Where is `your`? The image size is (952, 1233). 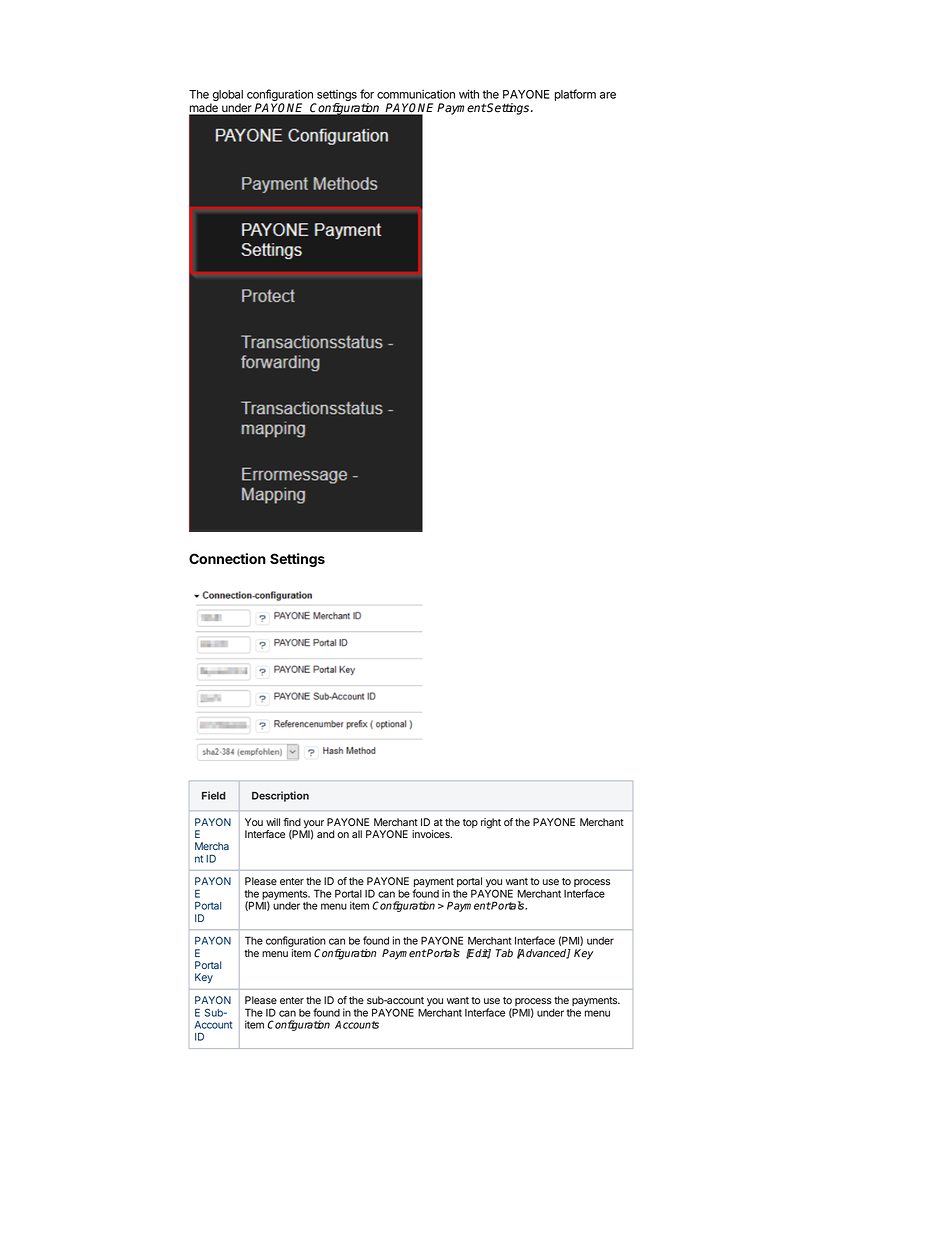
your is located at coordinates (313, 825).
